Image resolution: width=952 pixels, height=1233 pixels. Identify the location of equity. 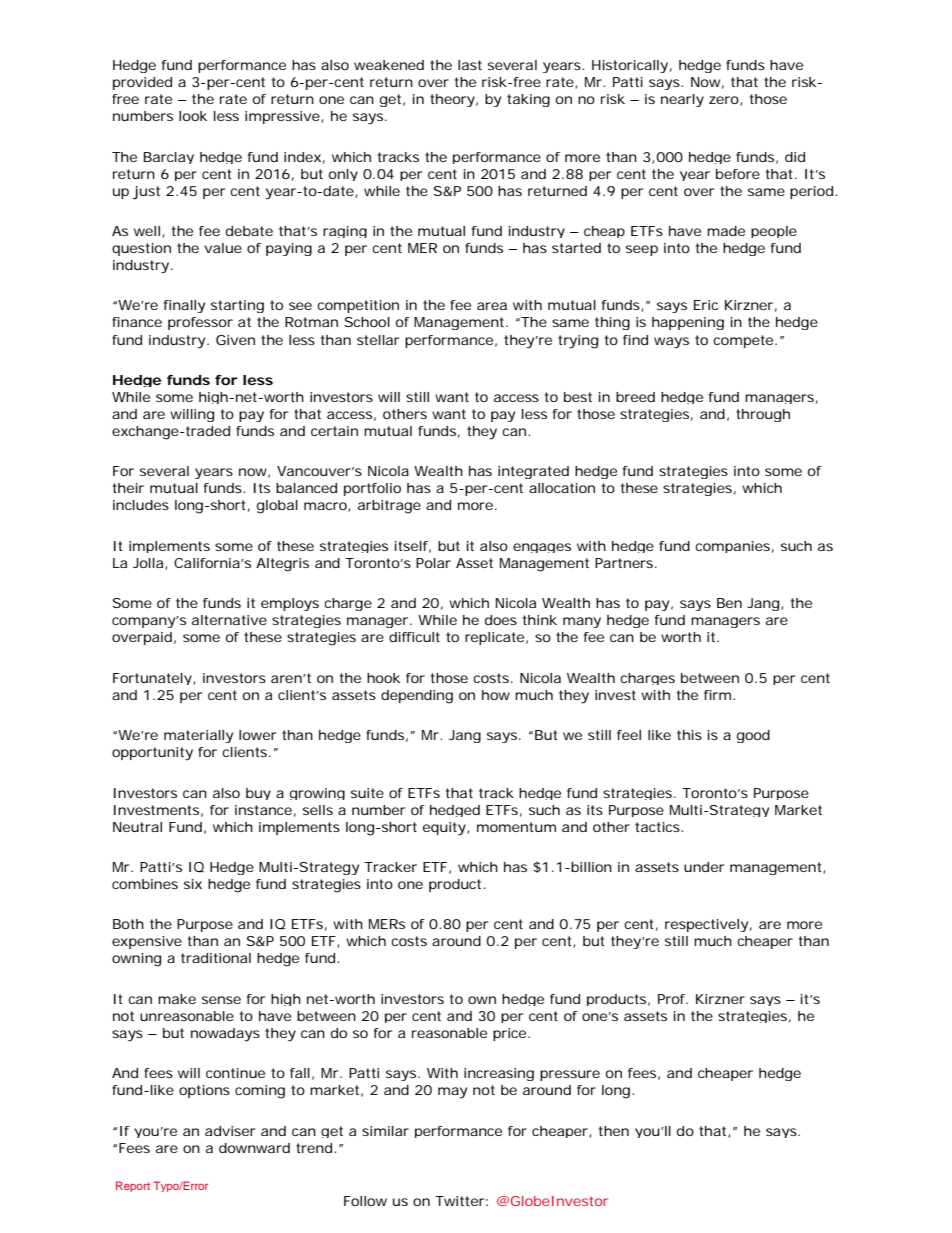
(445, 829).
